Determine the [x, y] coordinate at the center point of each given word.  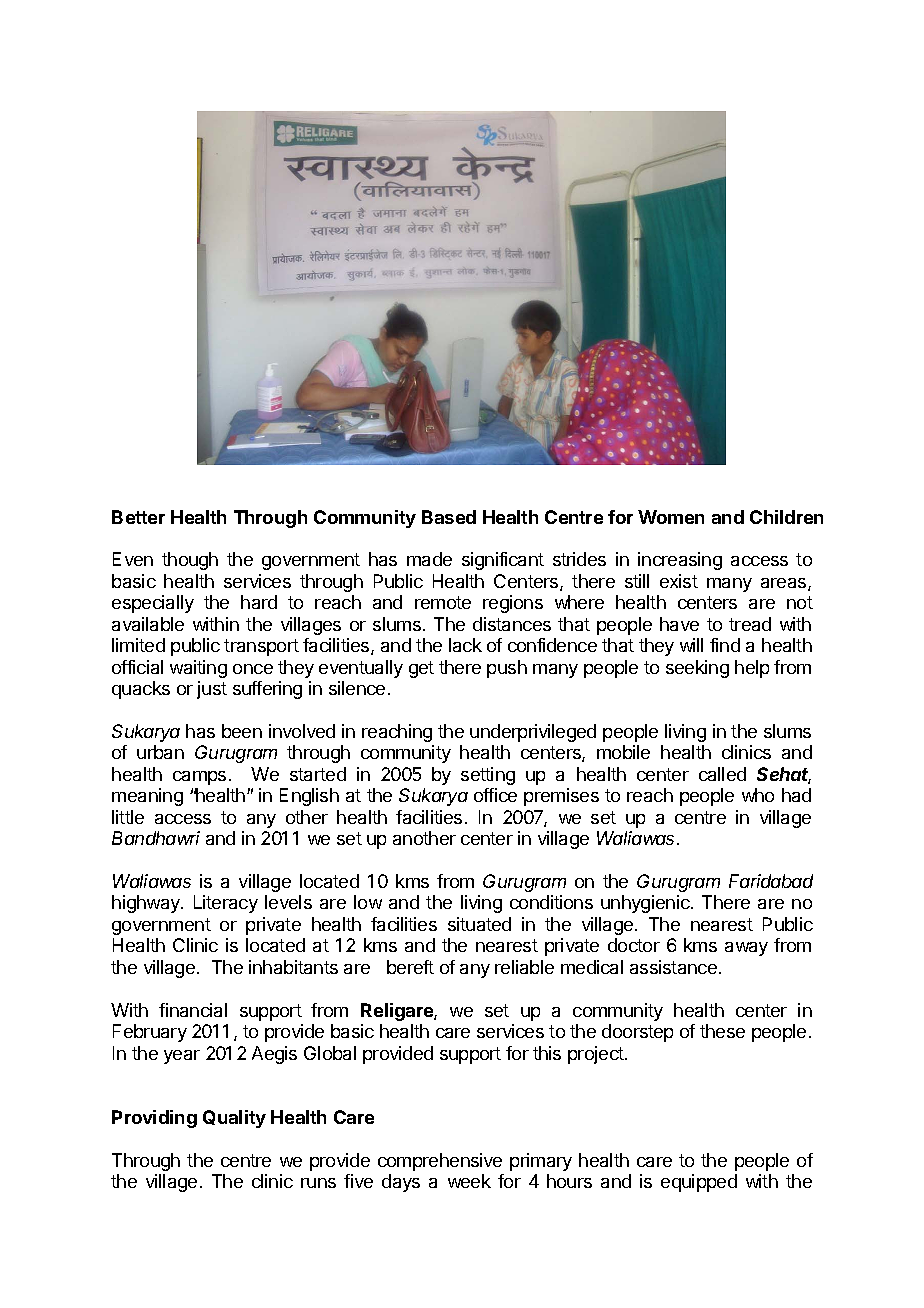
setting [488, 776]
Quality [234, 1119]
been [242, 731]
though [190, 561]
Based [449, 517]
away [746, 949]
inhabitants [293, 967]
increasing [680, 561]
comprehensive [440, 1162]
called [722, 774]
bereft [410, 967]
